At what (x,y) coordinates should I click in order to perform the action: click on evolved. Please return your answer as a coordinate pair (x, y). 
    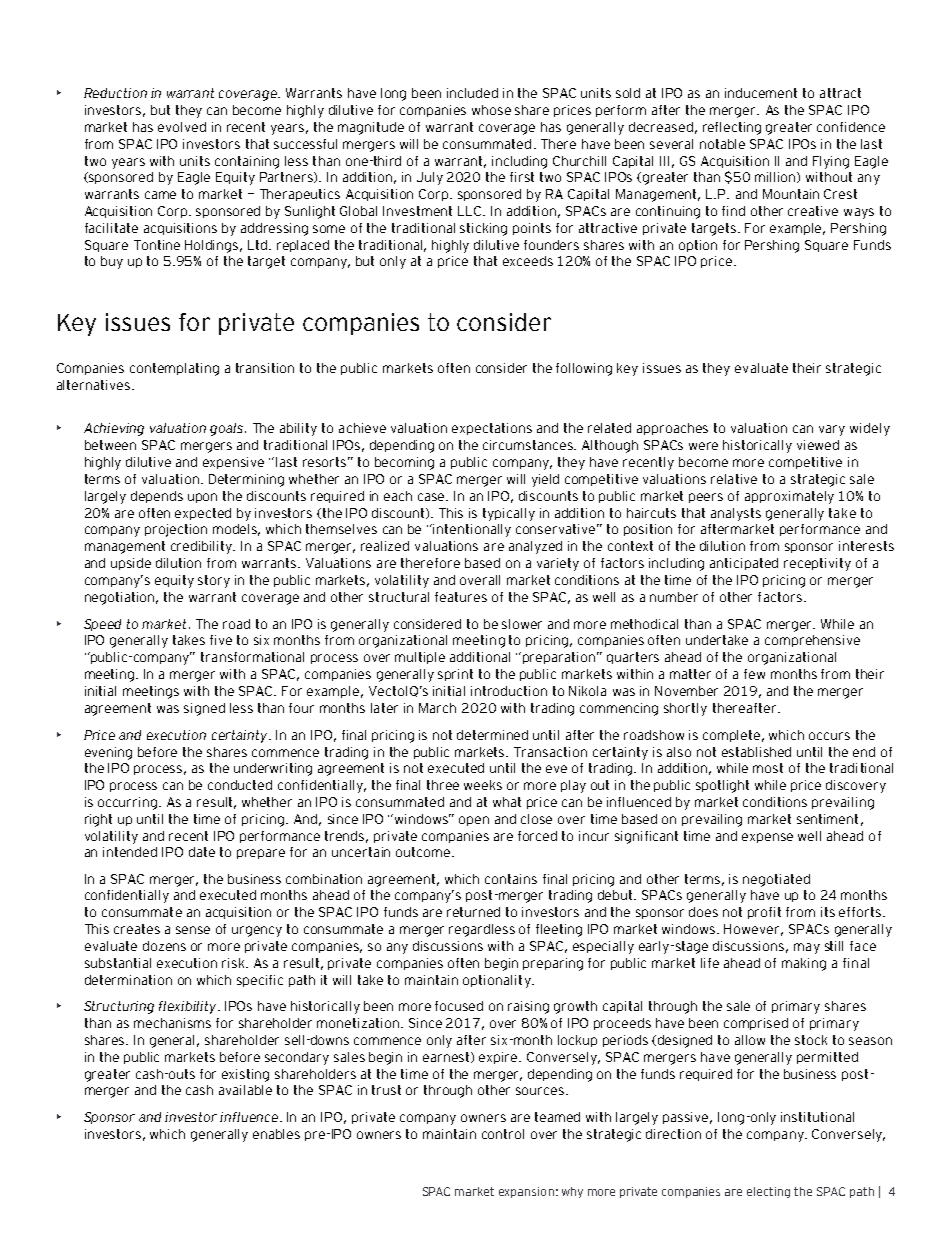
    Looking at the image, I should click on (182, 127).
